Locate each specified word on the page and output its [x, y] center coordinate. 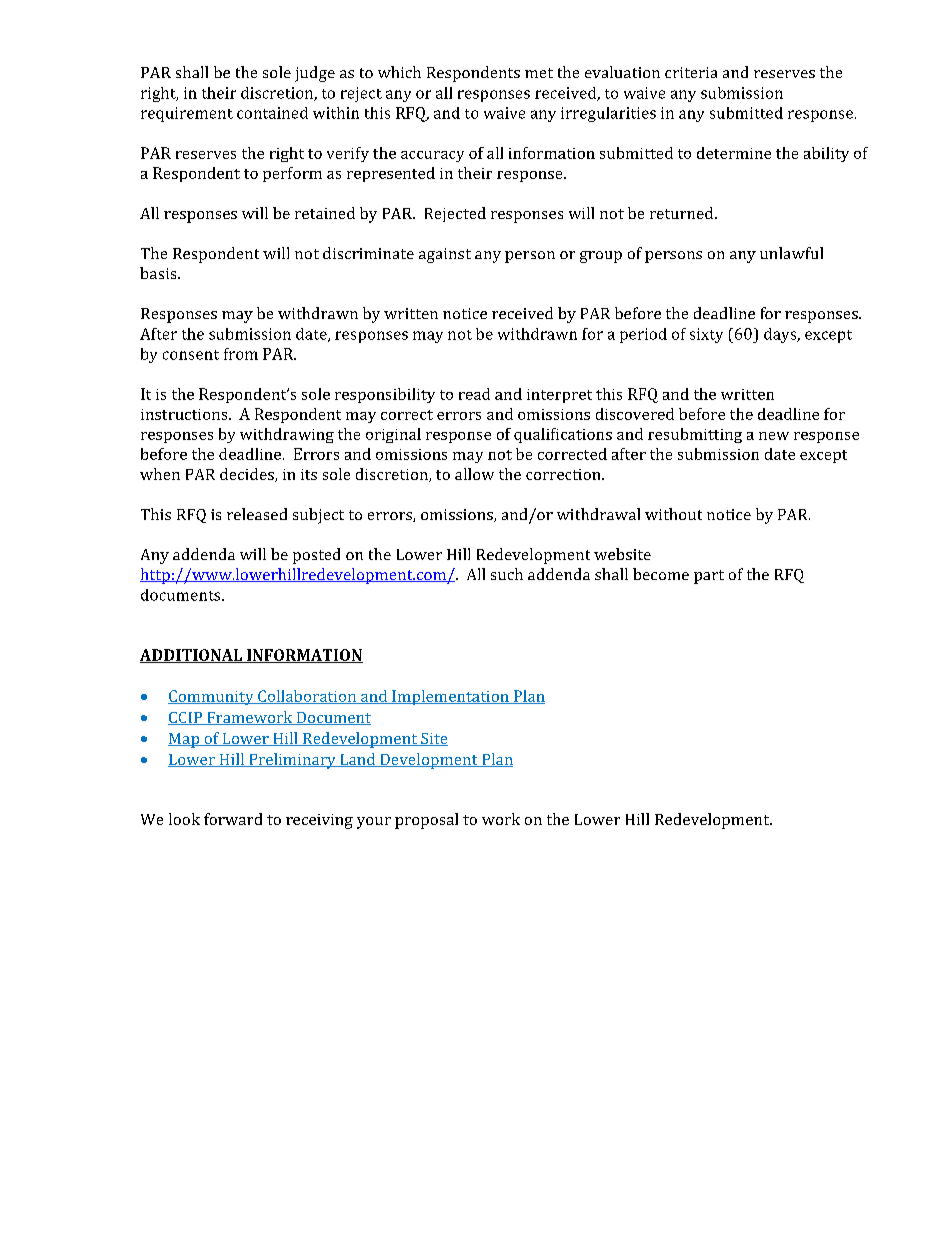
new [774, 436]
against [445, 255]
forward [233, 819]
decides [248, 475]
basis [159, 273]
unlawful [791, 253]
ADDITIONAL [192, 656]
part [709, 577]
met [539, 73]
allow [474, 474]
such [507, 574]
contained [272, 113]
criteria [691, 72]
